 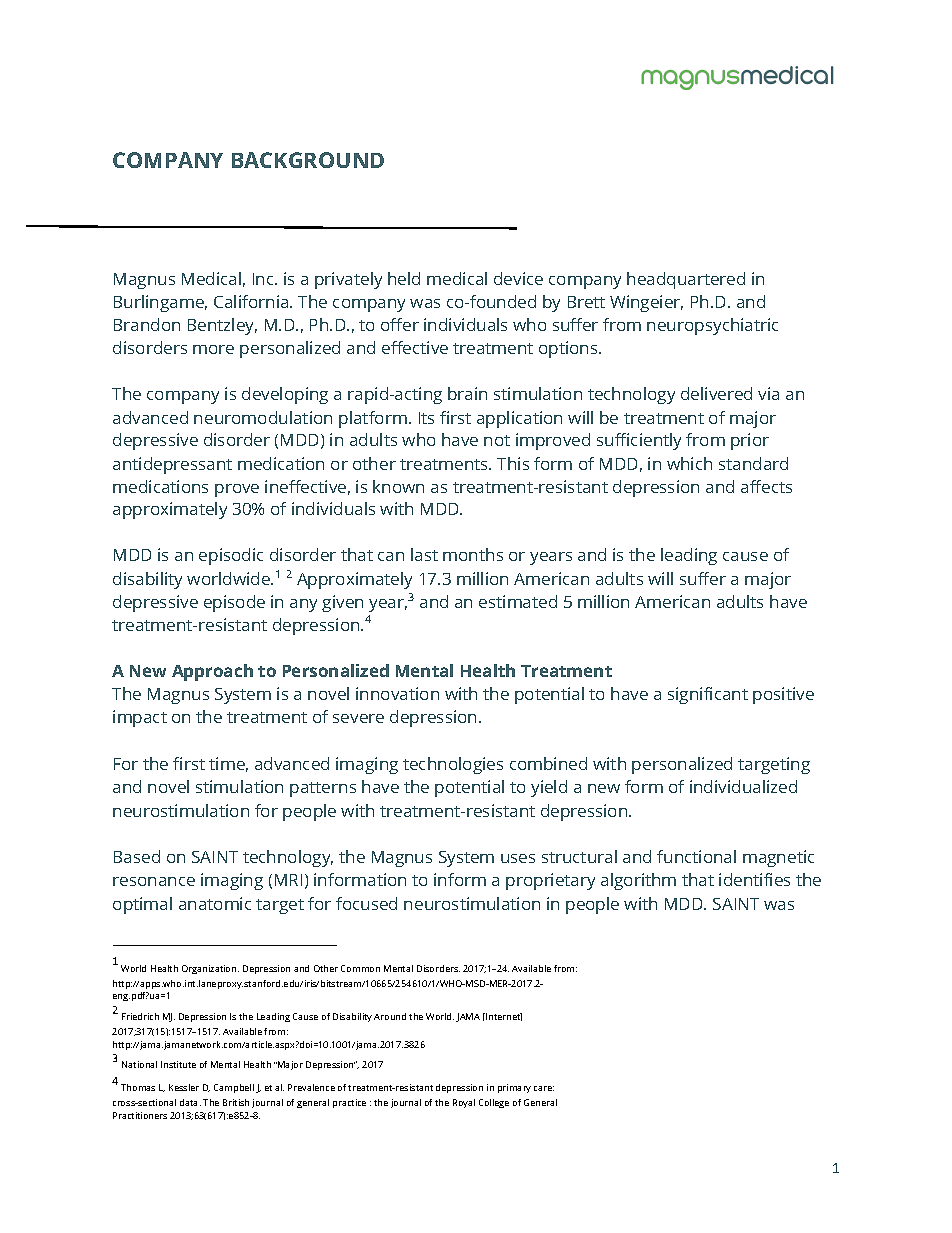 What do you see at coordinates (518, 601) in the image?
I see `estimated` at bounding box center [518, 601].
